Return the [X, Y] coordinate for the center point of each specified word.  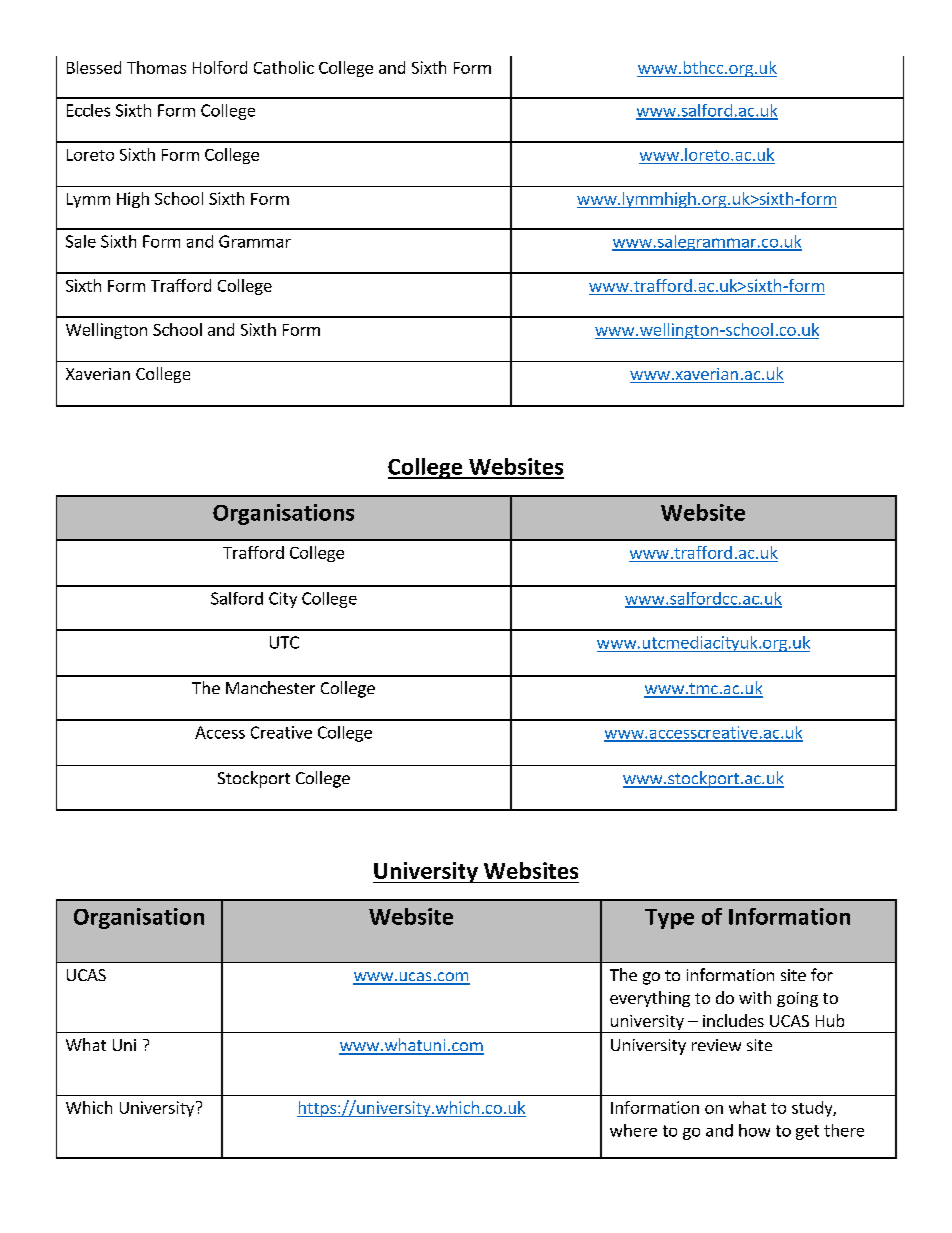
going [797, 999]
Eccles [88, 110]
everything [650, 999]
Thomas [156, 67]
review [716, 1045]
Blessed [94, 67]
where [633, 1130]
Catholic [284, 67]
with [755, 997]
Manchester [270, 687]
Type [669, 919]
